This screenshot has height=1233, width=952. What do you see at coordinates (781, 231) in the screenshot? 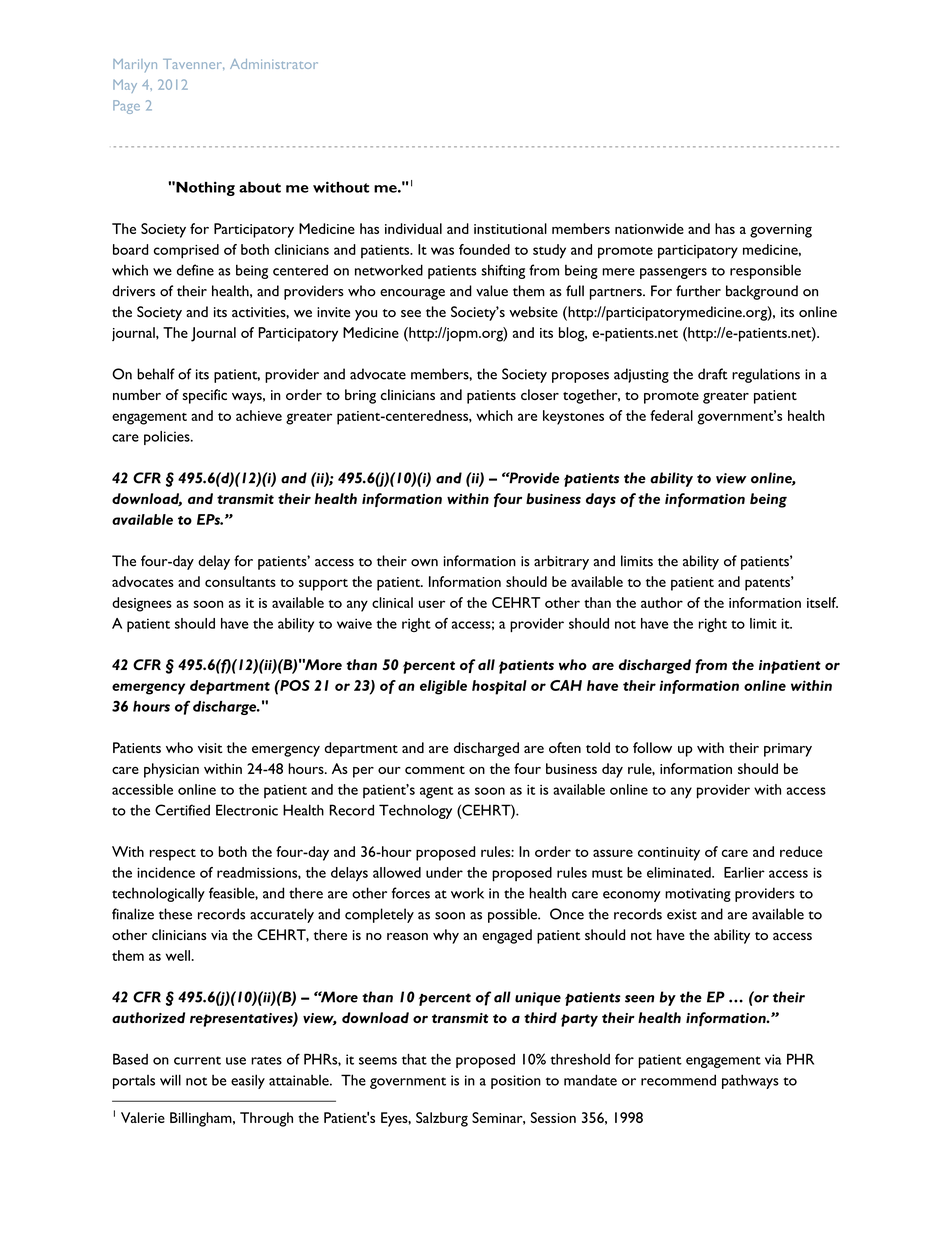
I see `governing` at bounding box center [781, 231].
